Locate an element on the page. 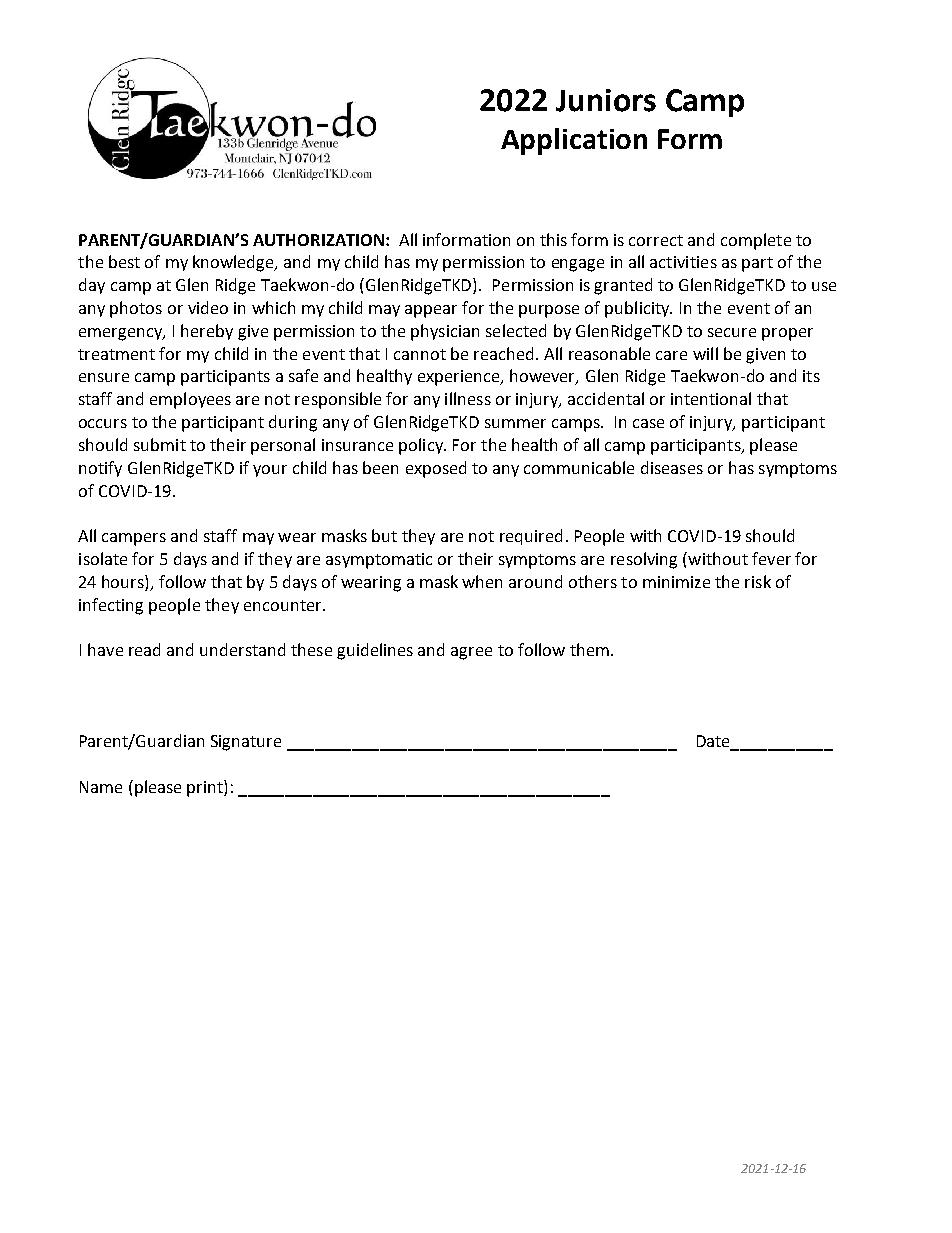  physician is located at coordinates (445, 332).
